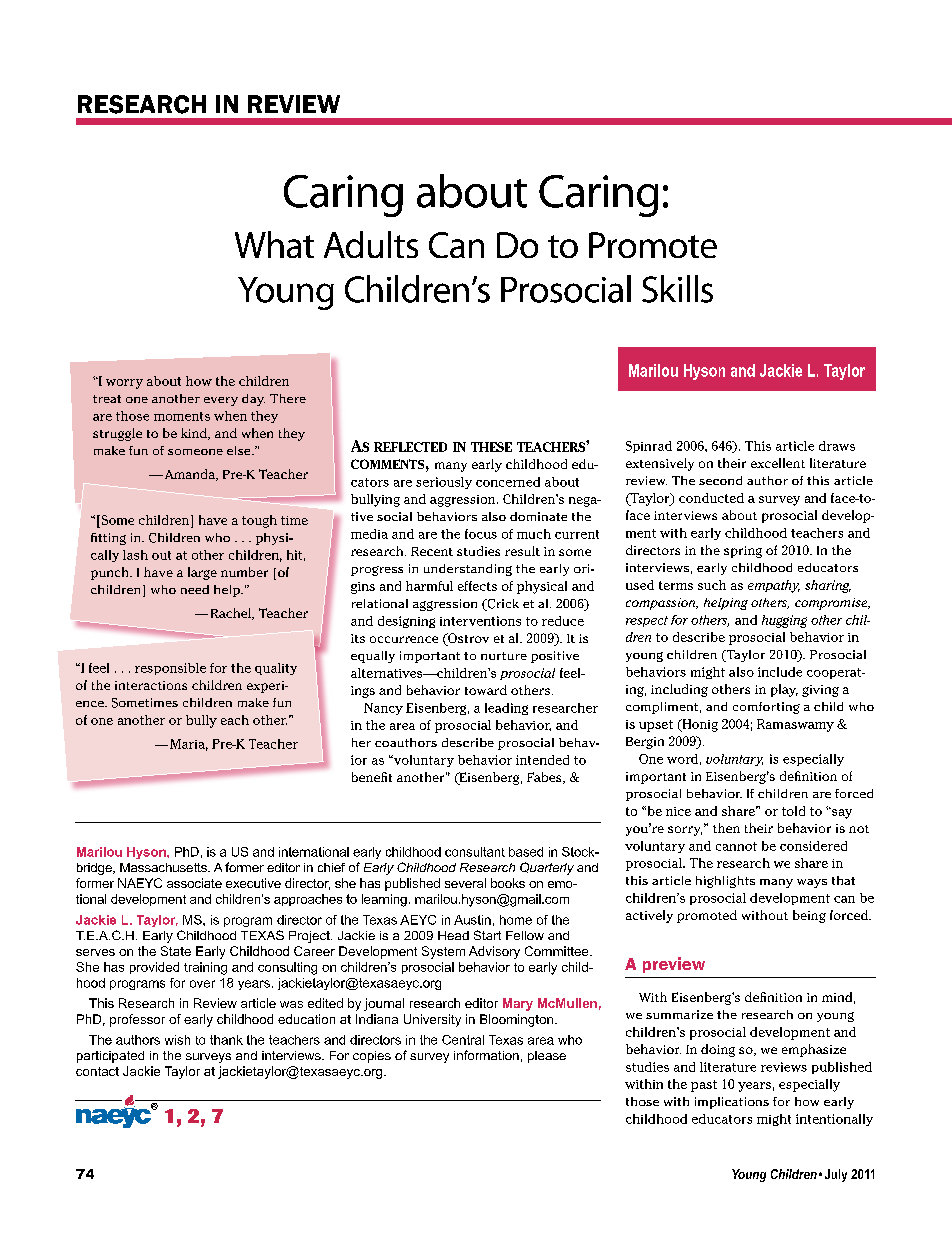  I want to click on being, so click(809, 916).
